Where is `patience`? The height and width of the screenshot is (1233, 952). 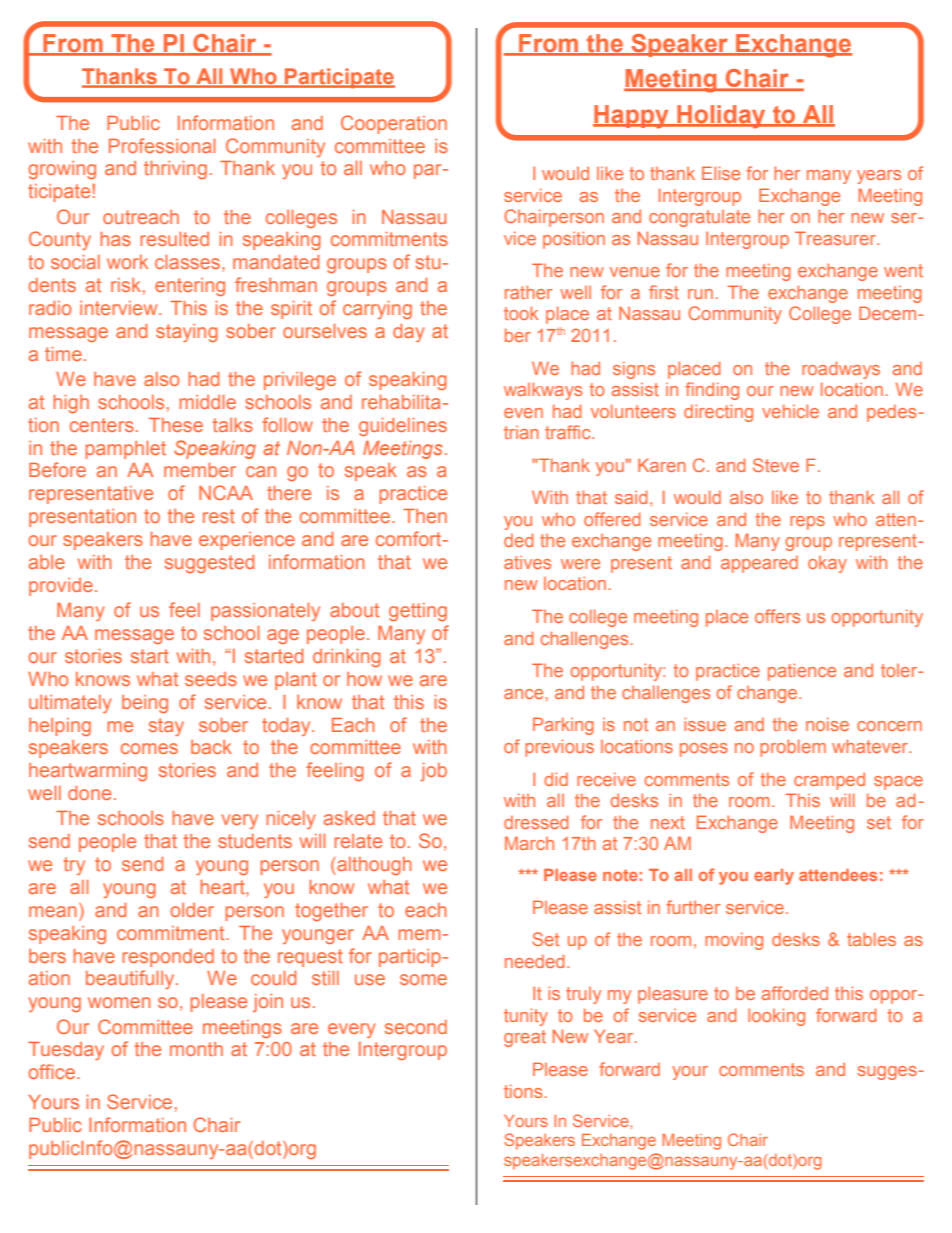
patience is located at coordinates (802, 672).
